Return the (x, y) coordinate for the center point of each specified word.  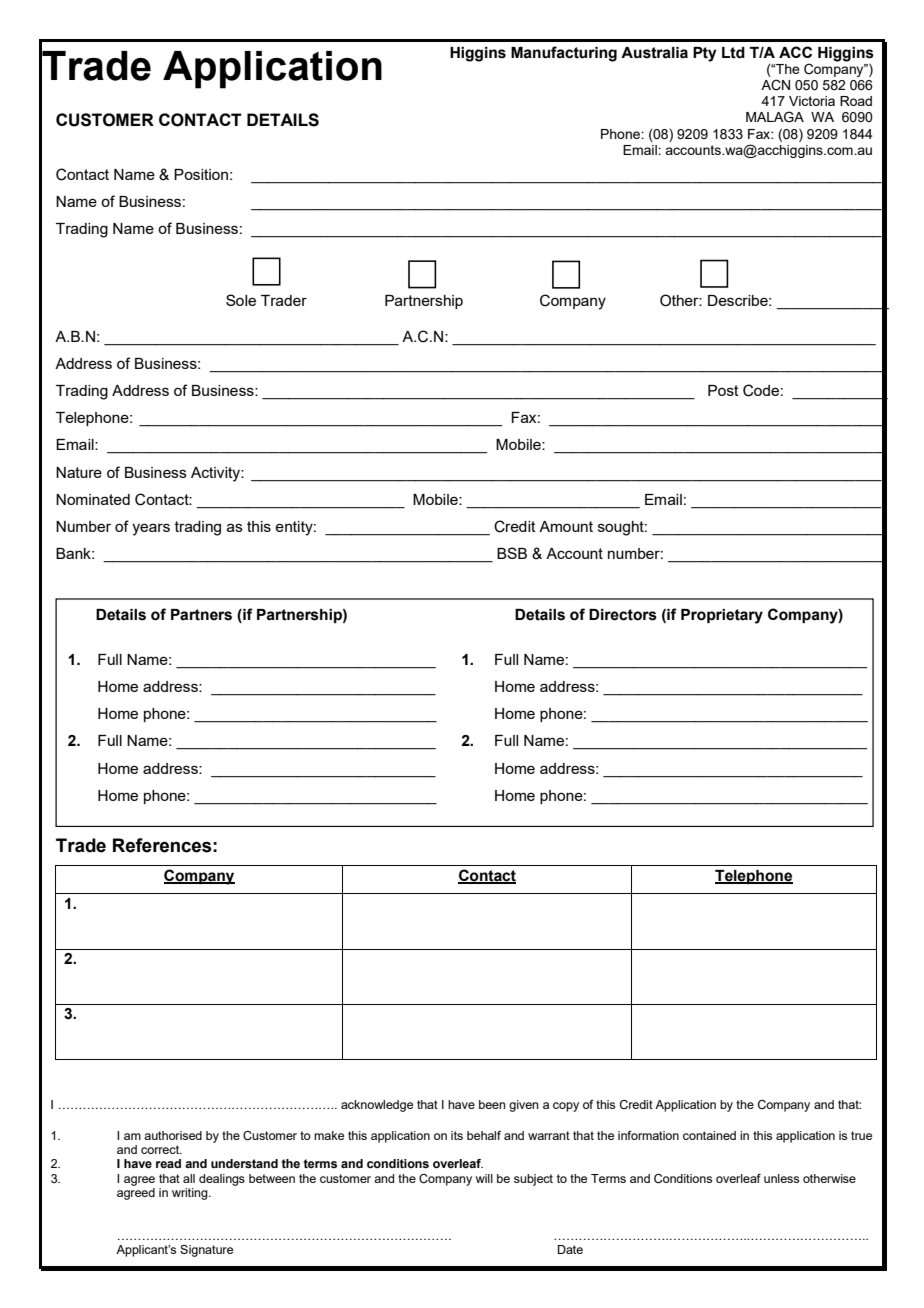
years (151, 529)
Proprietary (722, 616)
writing (191, 1194)
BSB (512, 553)
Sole (241, 300)
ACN (775, 85)
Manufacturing (564, 54)
